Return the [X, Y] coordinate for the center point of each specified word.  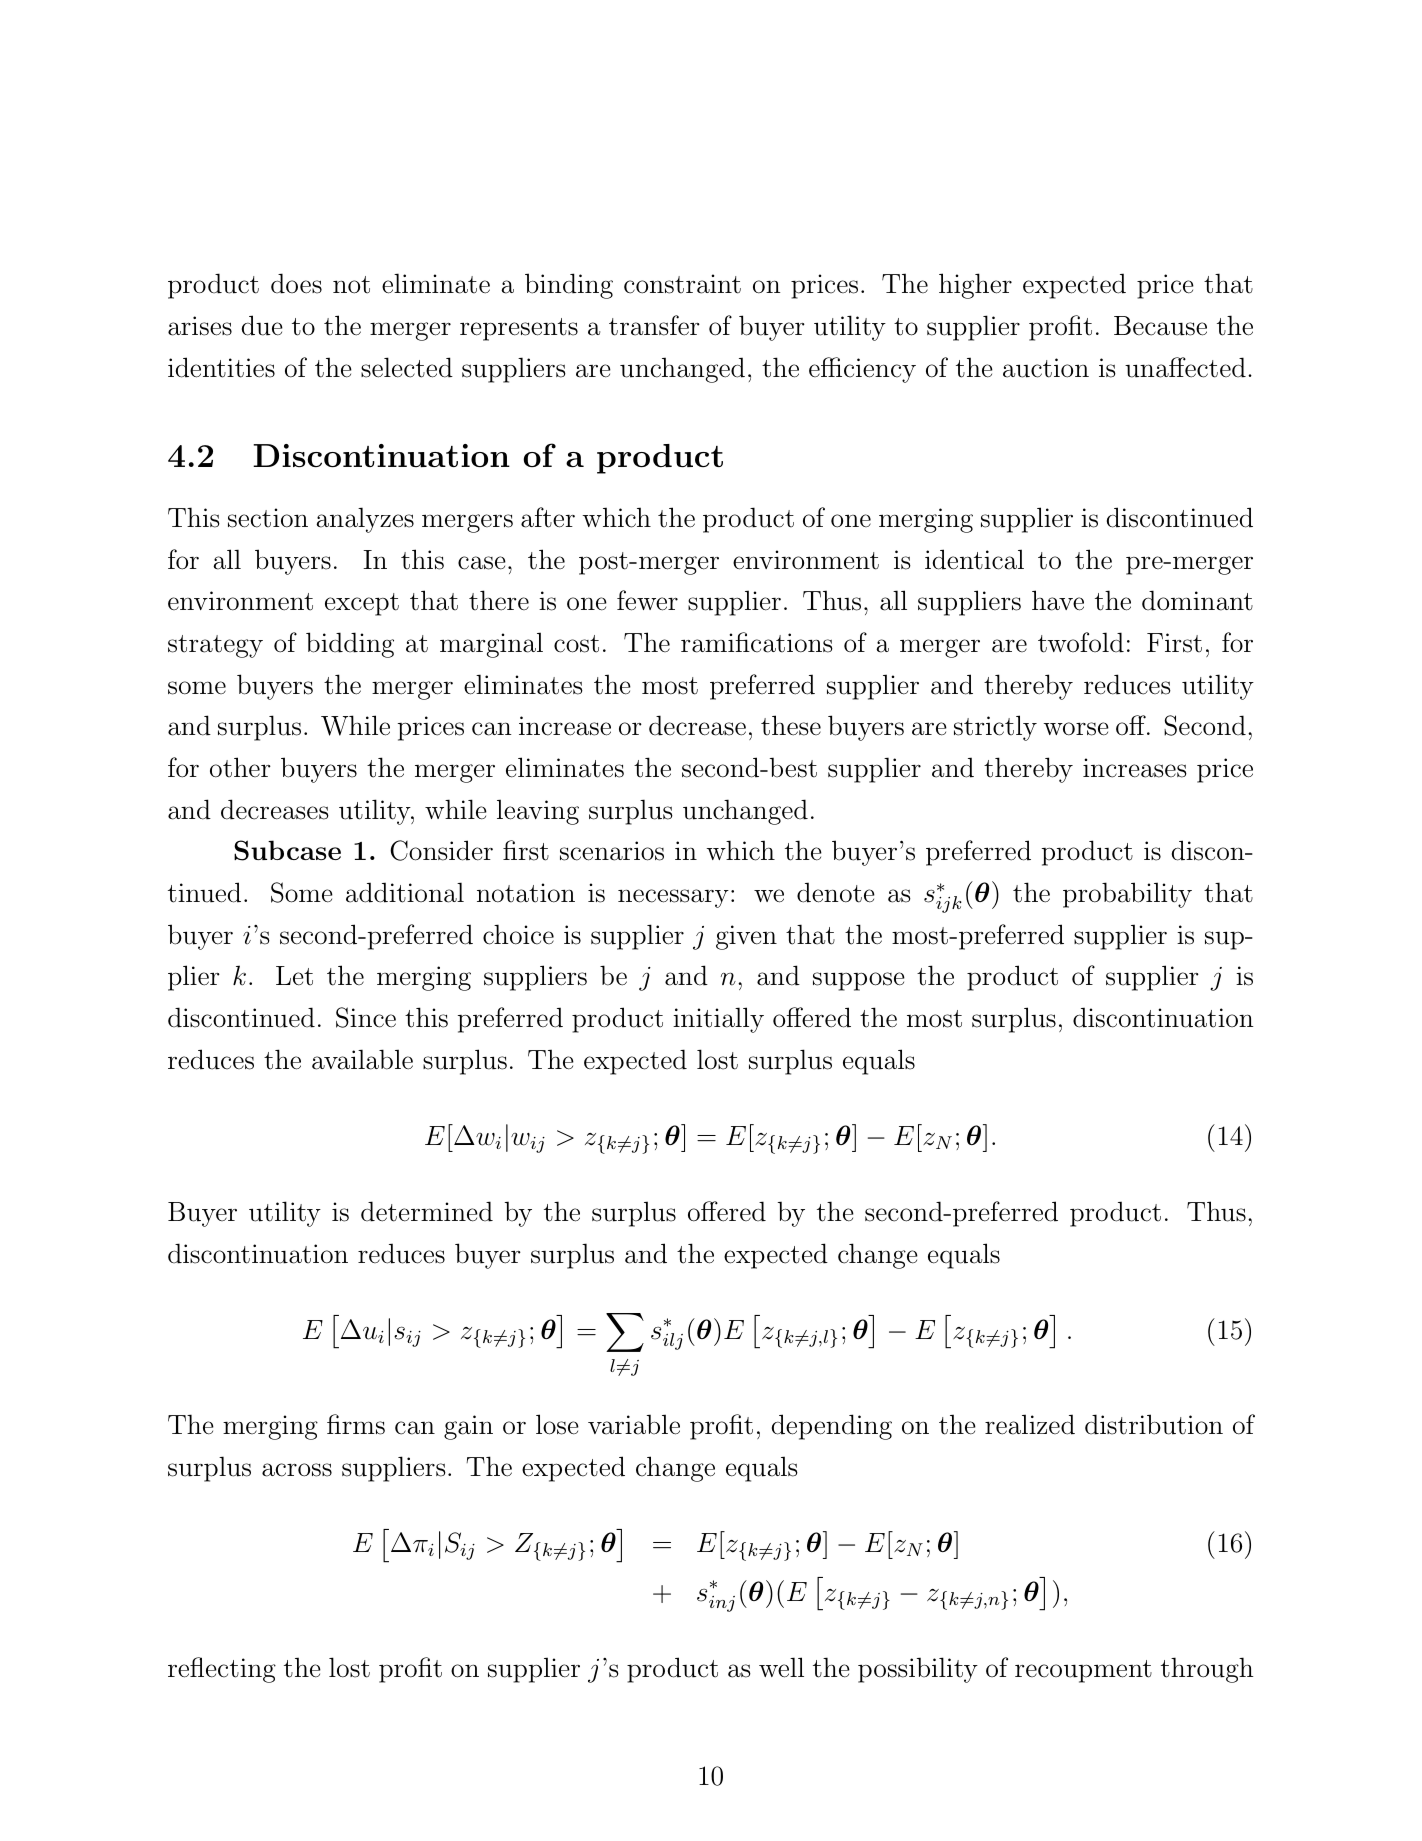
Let [294, 976]
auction [1046, 368]
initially [718, 1020]
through [1207, 1670]
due [262, 325]
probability [1127, 895]
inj [722, 1604]
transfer [654, 325]
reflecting [222, 1670]
